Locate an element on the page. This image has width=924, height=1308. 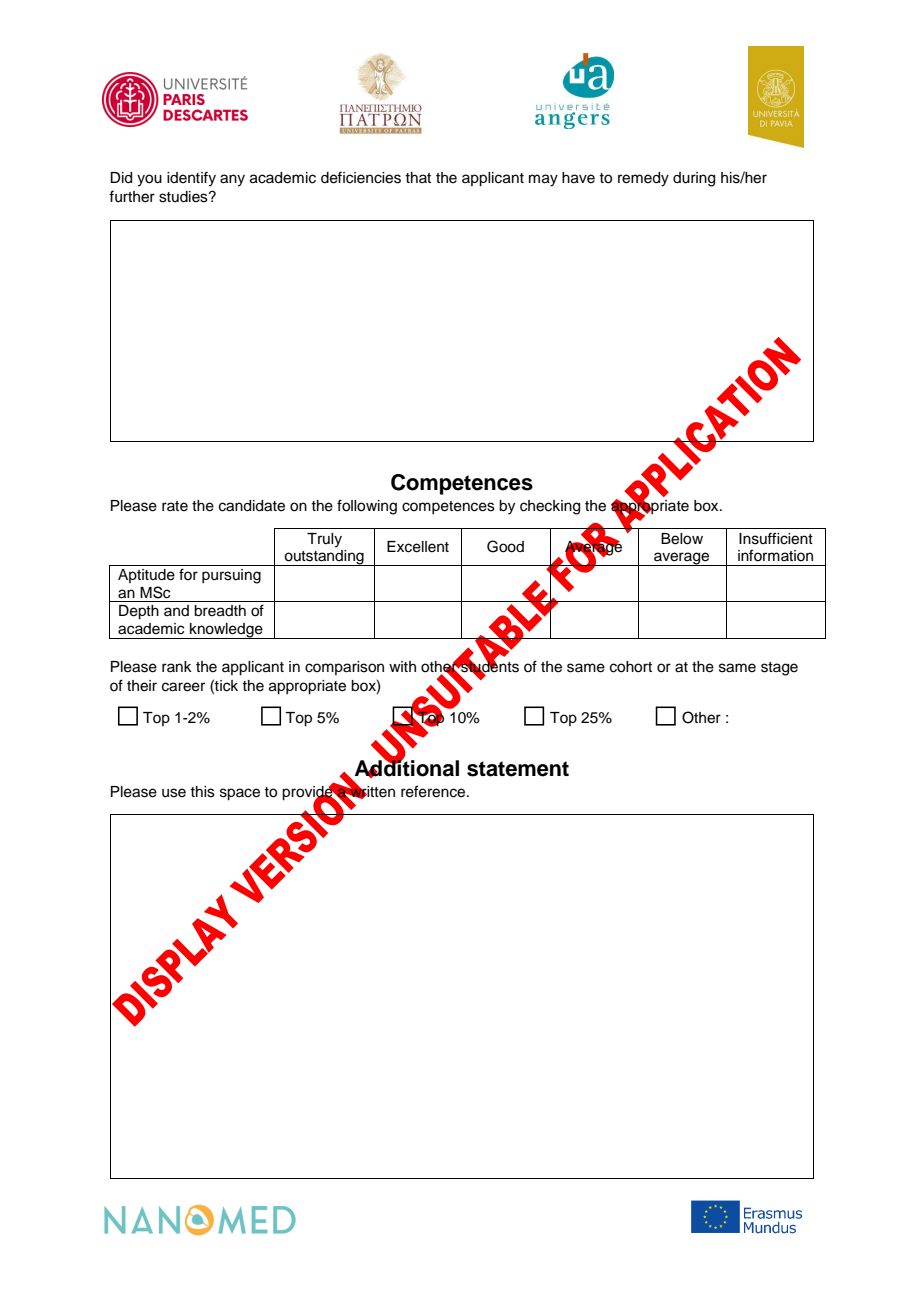
rate is located at coordinates (175, 506).
